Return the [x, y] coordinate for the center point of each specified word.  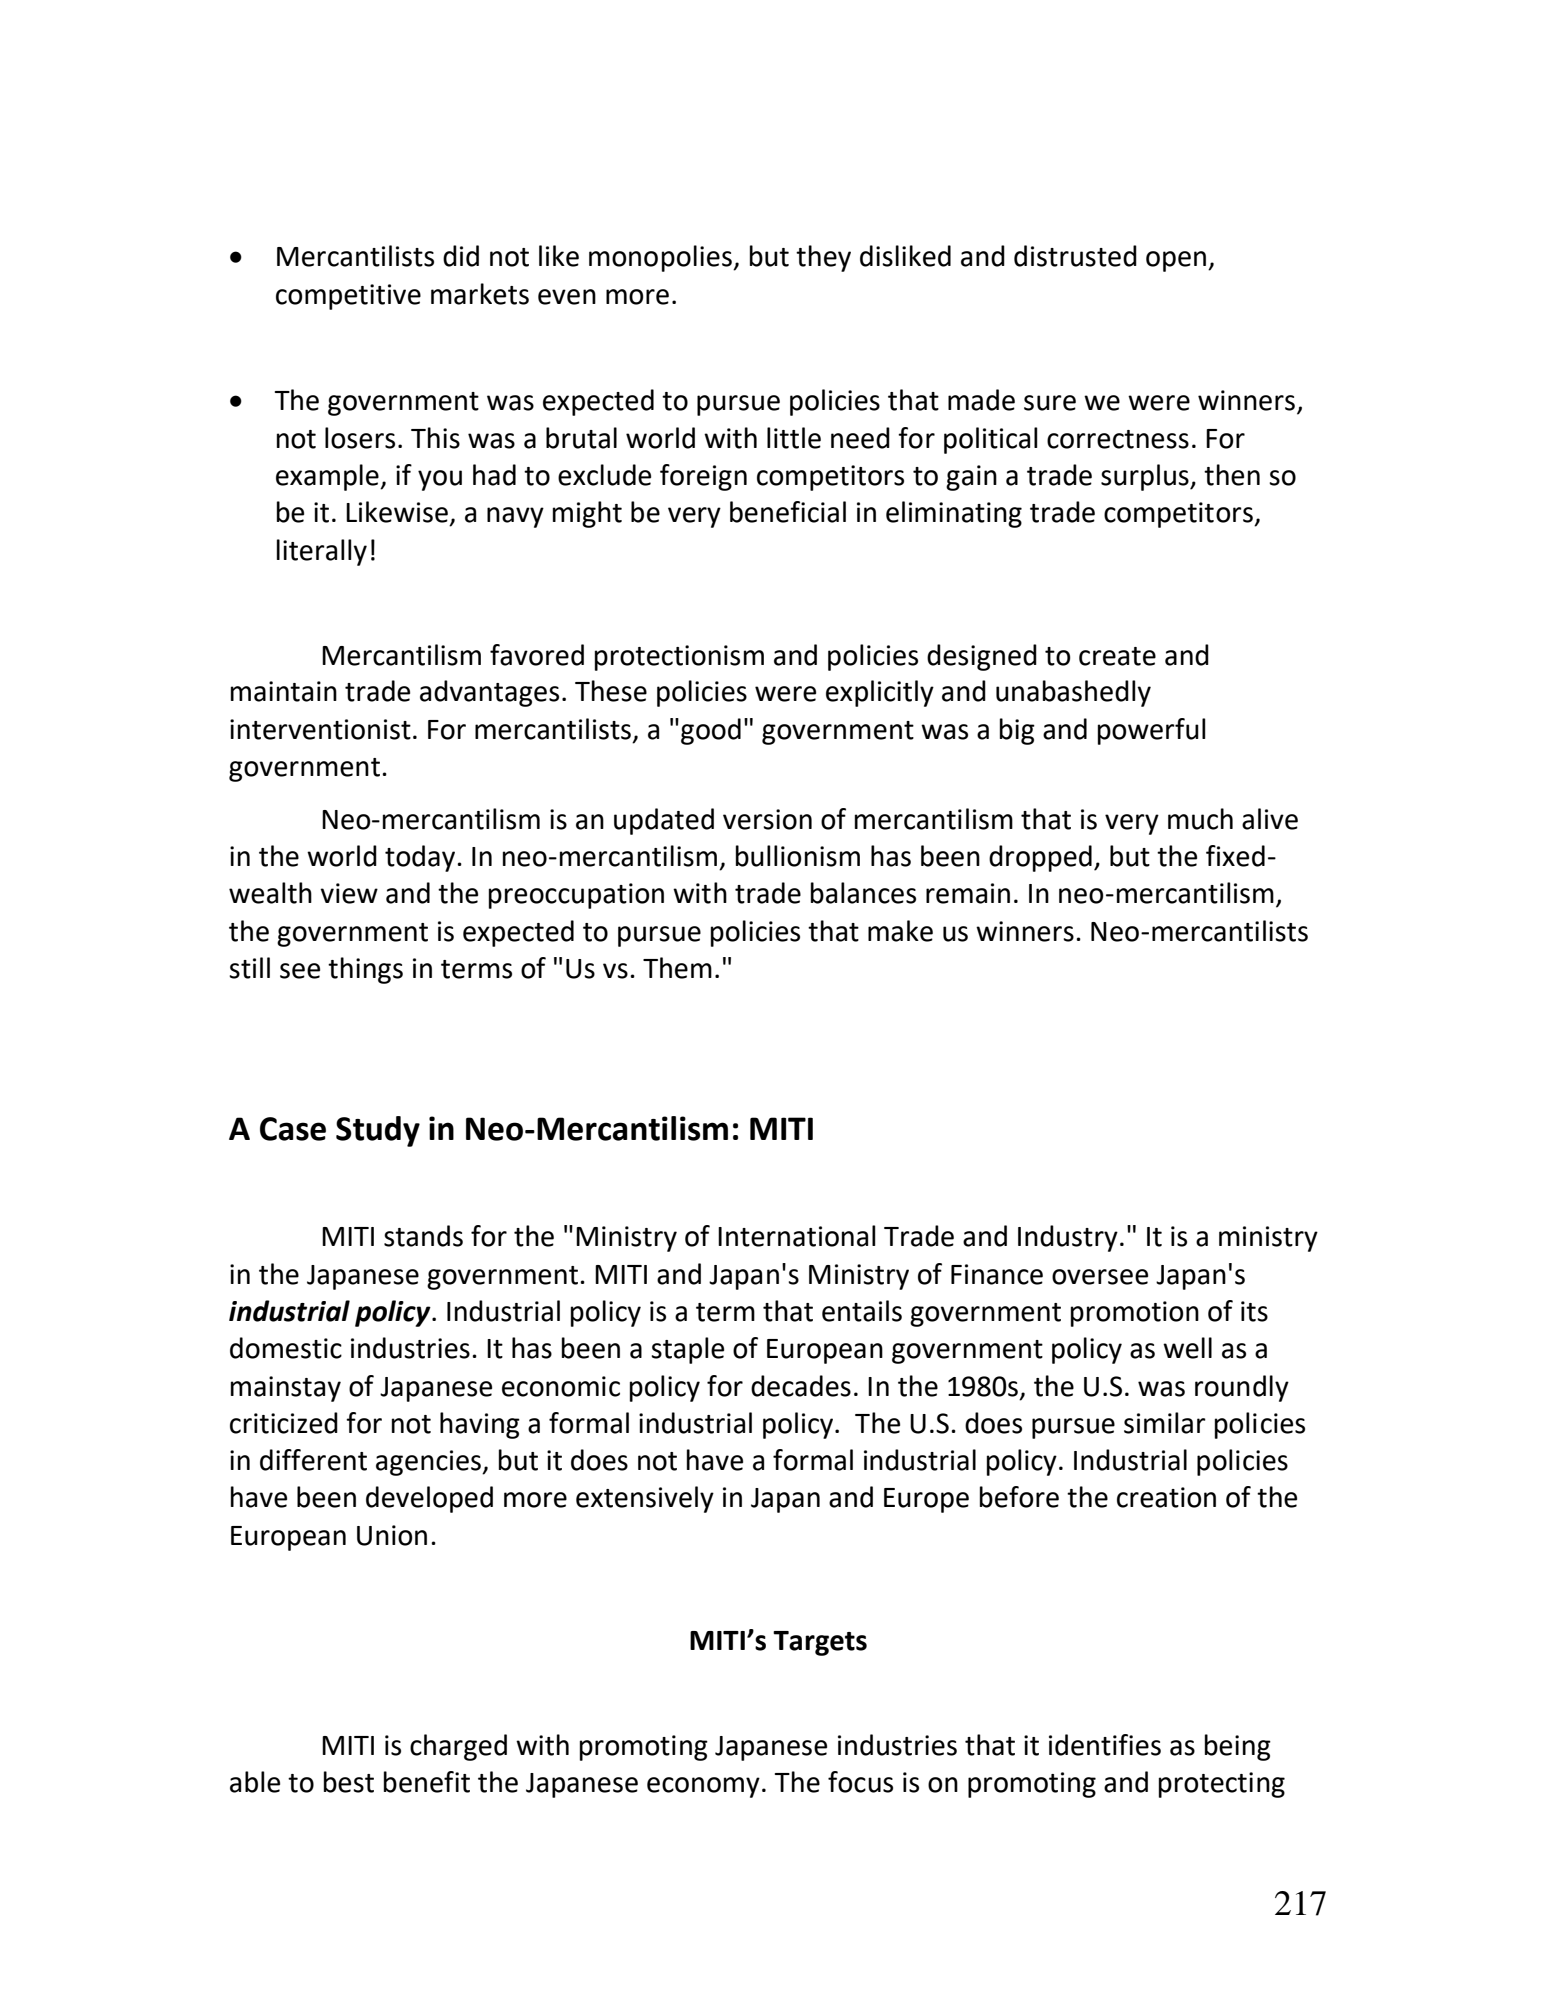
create [1117, 656]
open [1177, 261]
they [823, 258]
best [349, 1782]
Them [677, 968]
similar [1165, 1423]
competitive [348, 297]
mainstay [286, 1389]
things [365, 970]
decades [801, 1386]
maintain [284, 691]
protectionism [679, 658]
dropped [1040, 858]
